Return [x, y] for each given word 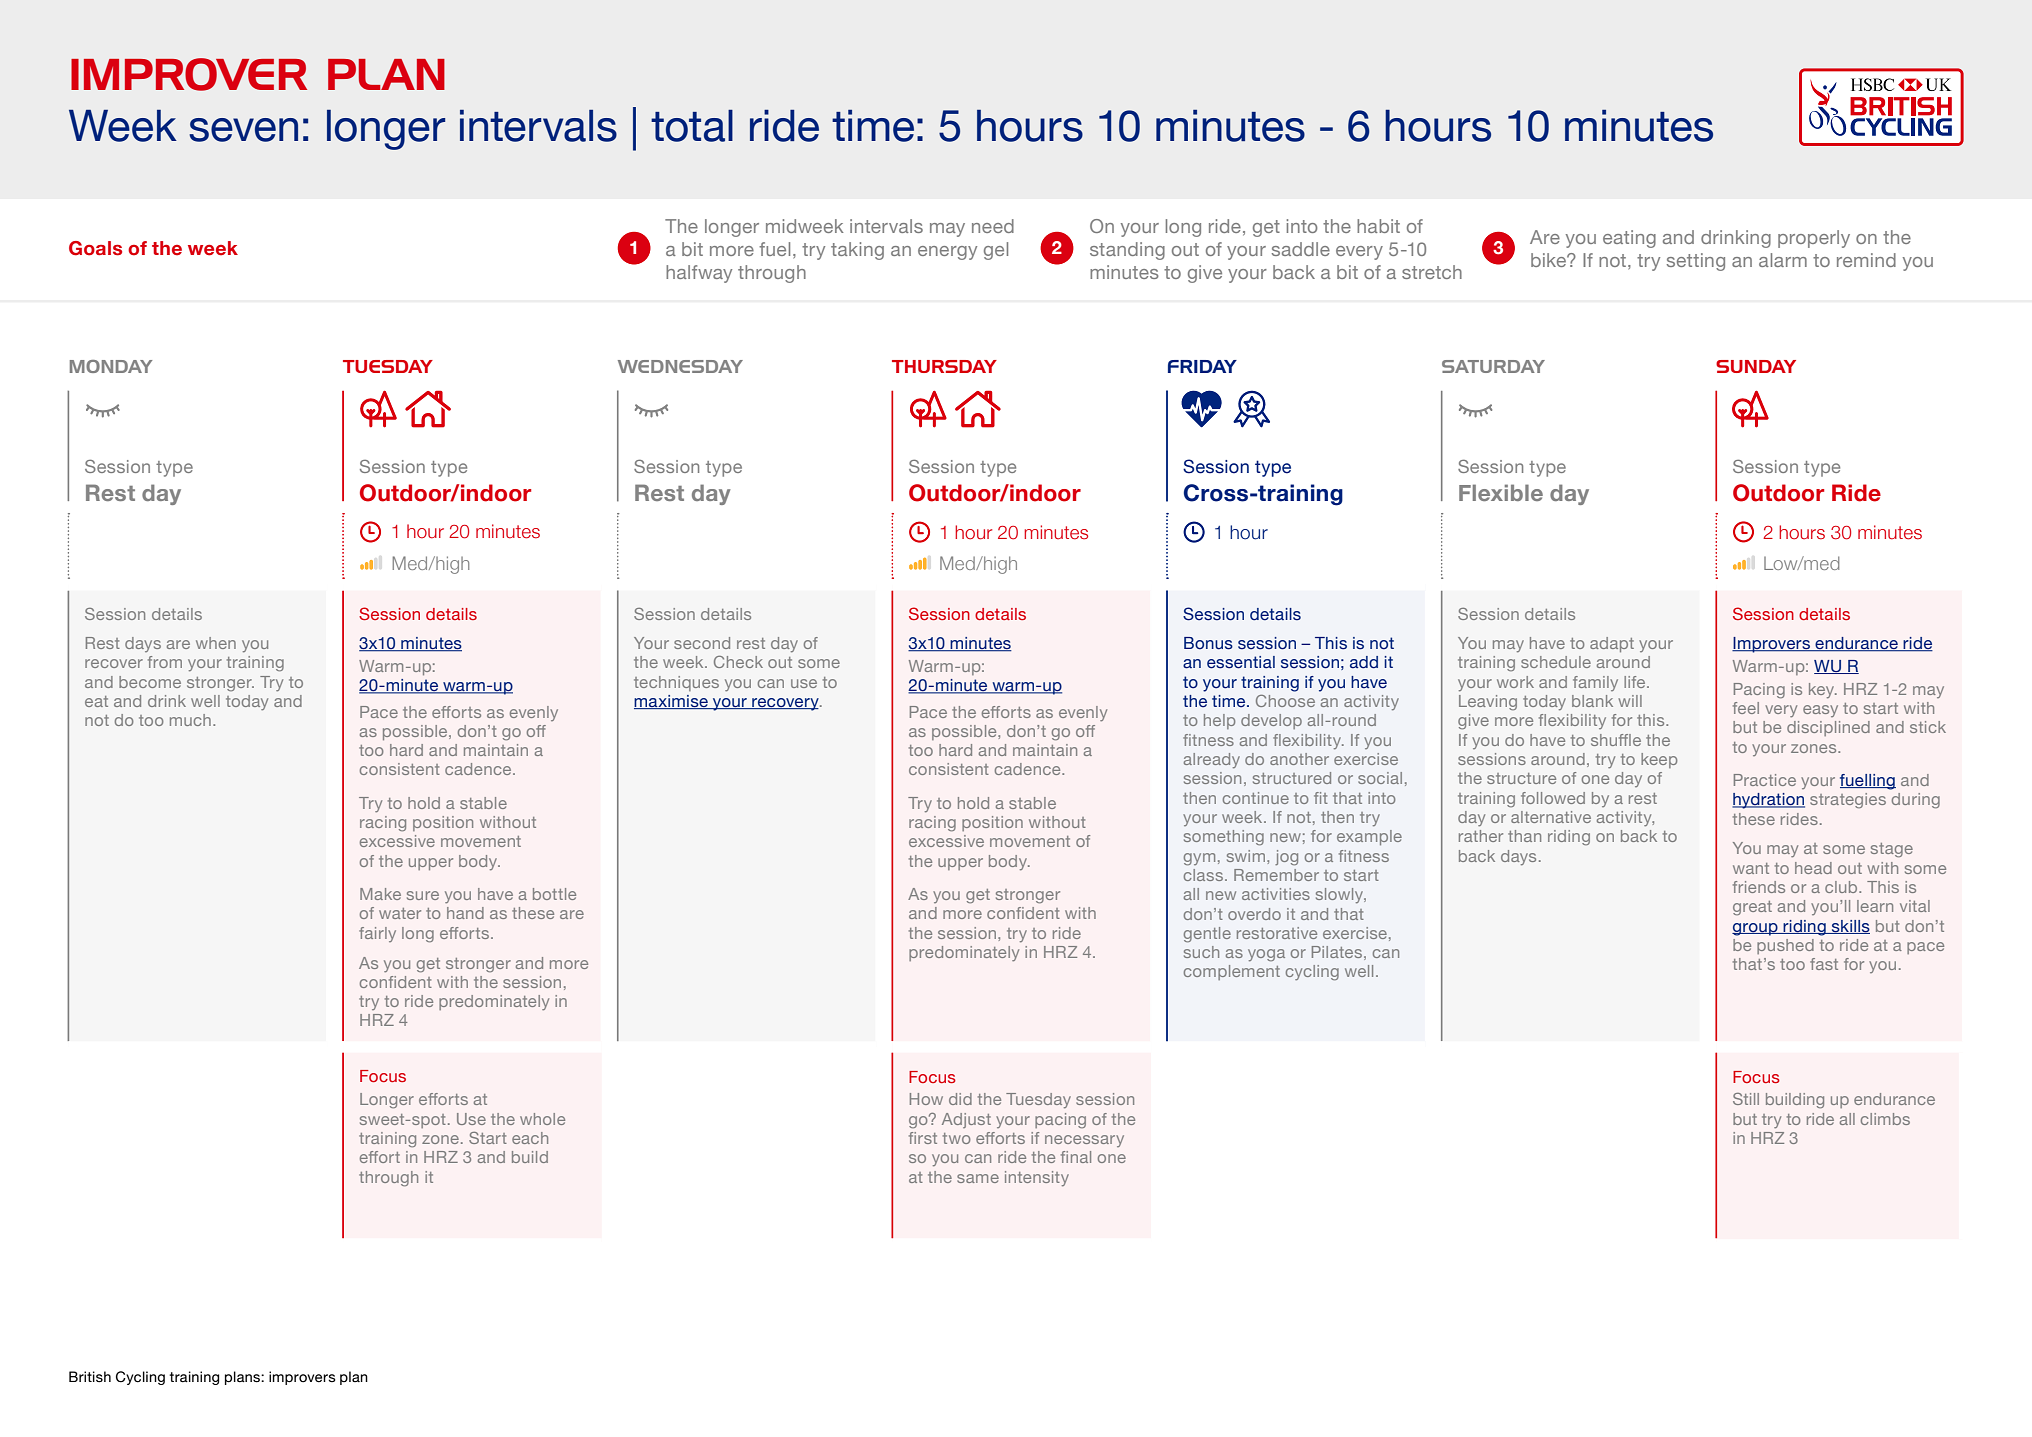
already [1212, 761]
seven [243, 130]
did [960, 1099]
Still [1746, 1099]
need [993, 226]
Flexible [1501, 492]
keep [1659, 760]
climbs [1885, 1119]
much [190, 720]
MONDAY [111, 366]
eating [1629, 239]
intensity [1037, 1179]
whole [542, 1119]
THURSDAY [944, 366]
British [90, 1377]
